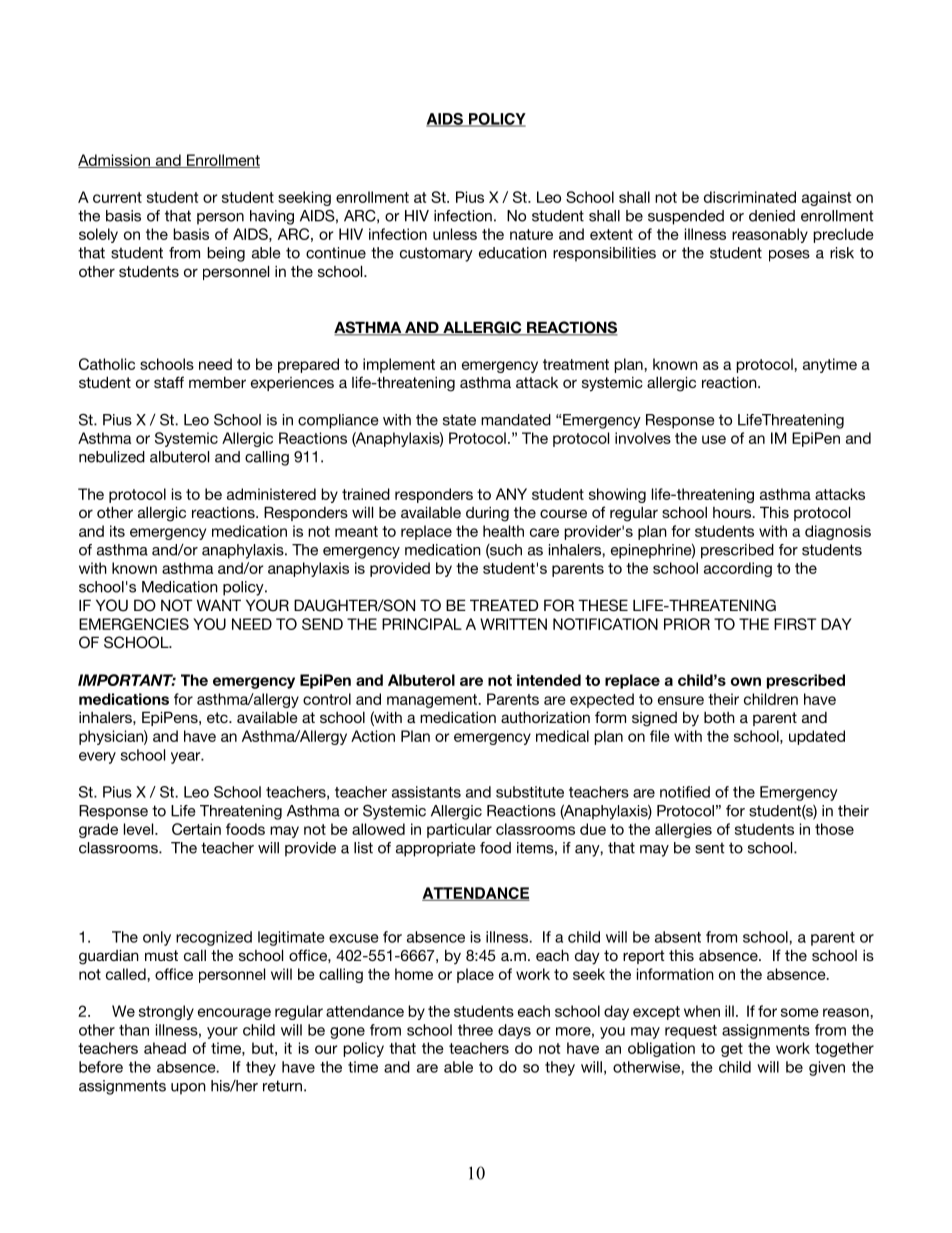  What do you see at coordinates (219, 605) in the screenshot?
I see `WANT` at bounding box center [219, 605].
